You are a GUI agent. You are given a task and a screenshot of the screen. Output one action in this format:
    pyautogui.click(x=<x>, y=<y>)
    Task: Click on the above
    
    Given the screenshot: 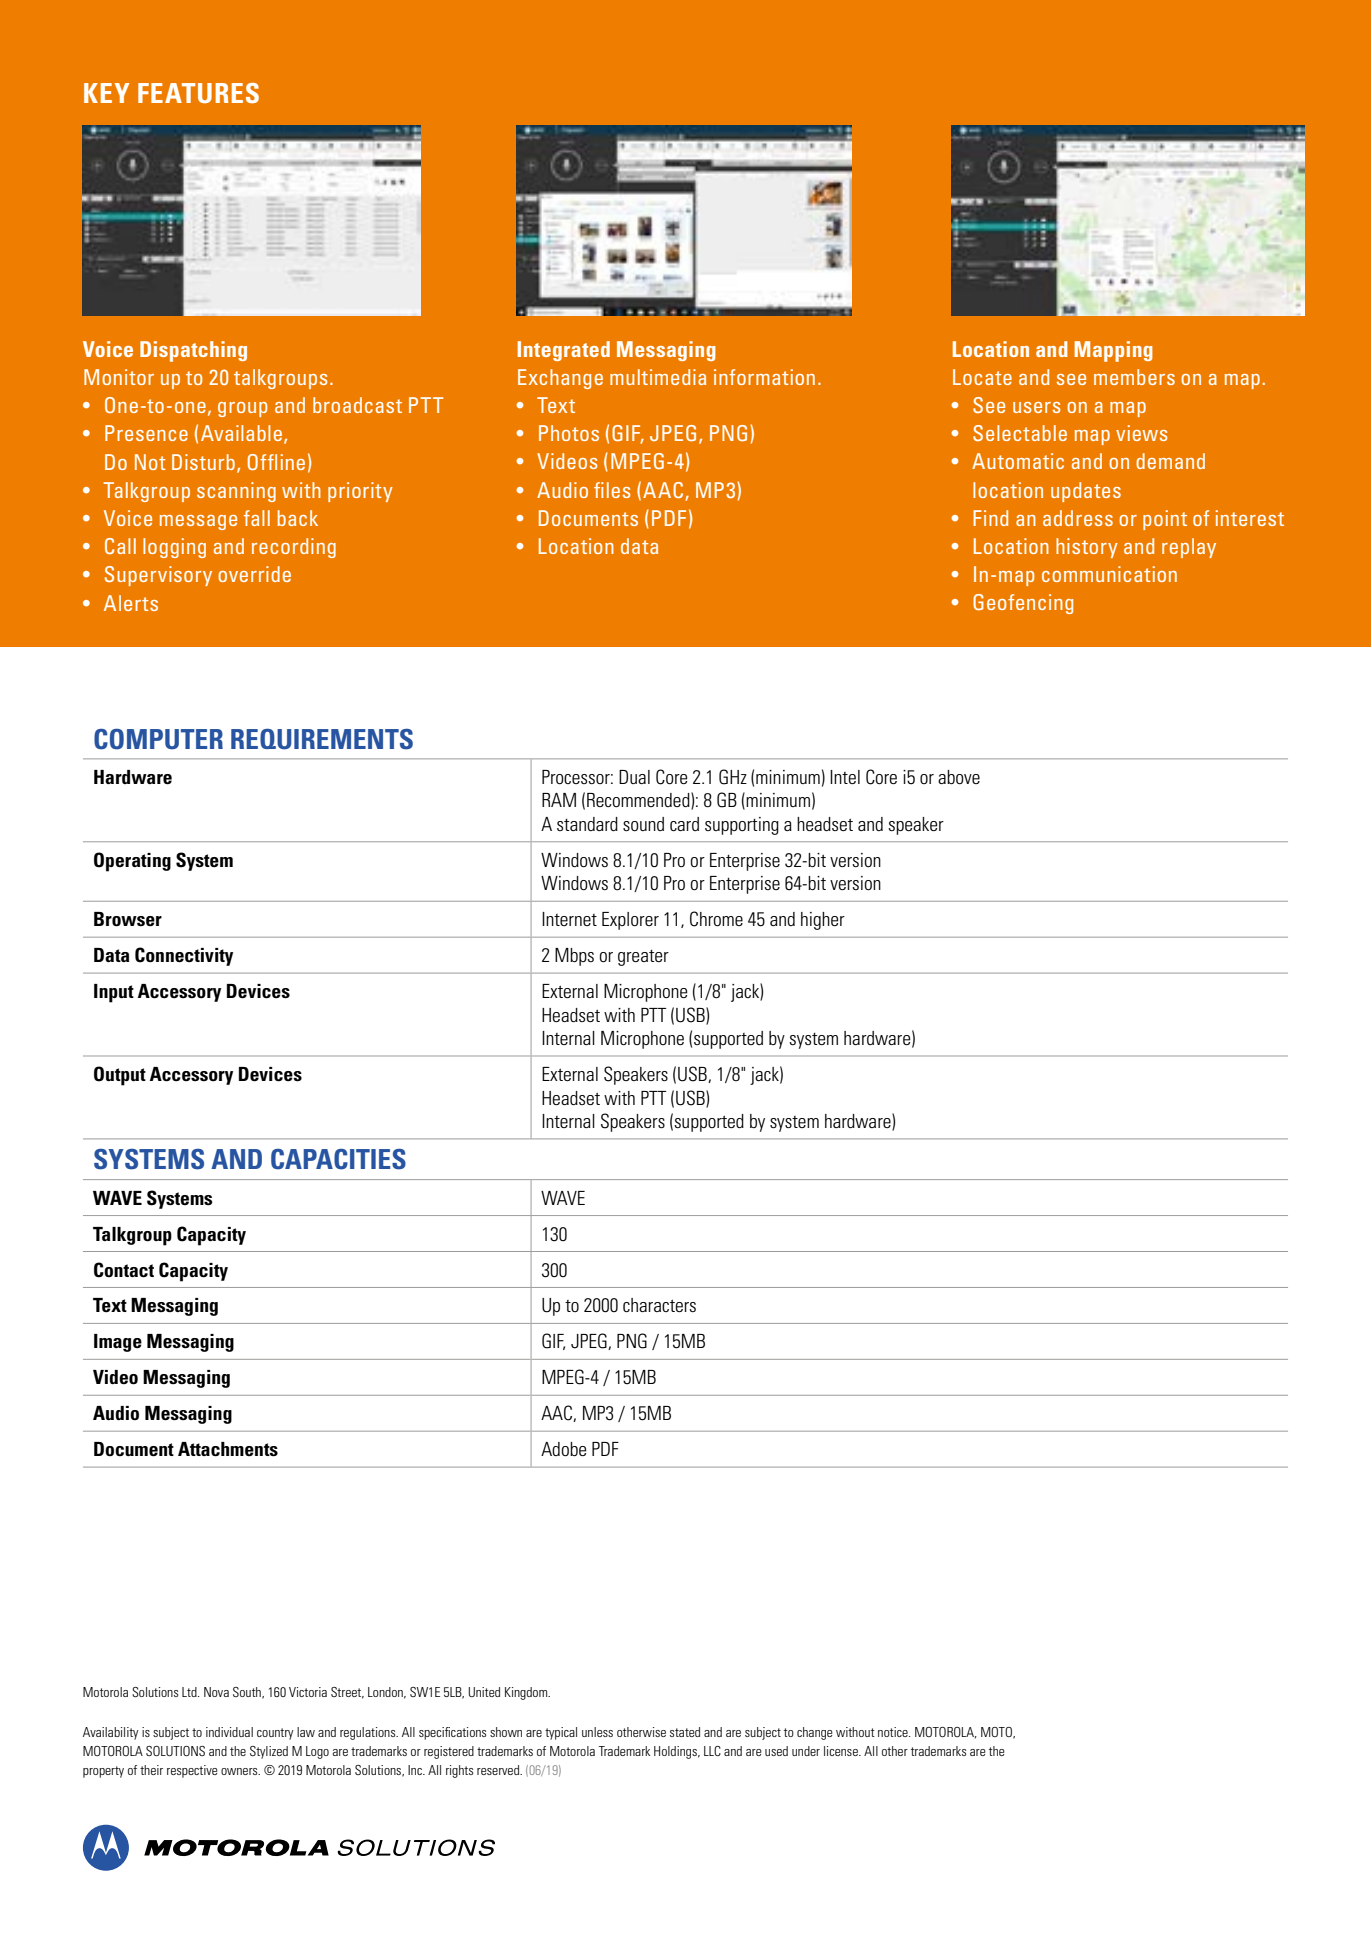 What is the action you would take?
    pyautogui.click(x=959, y=777)
